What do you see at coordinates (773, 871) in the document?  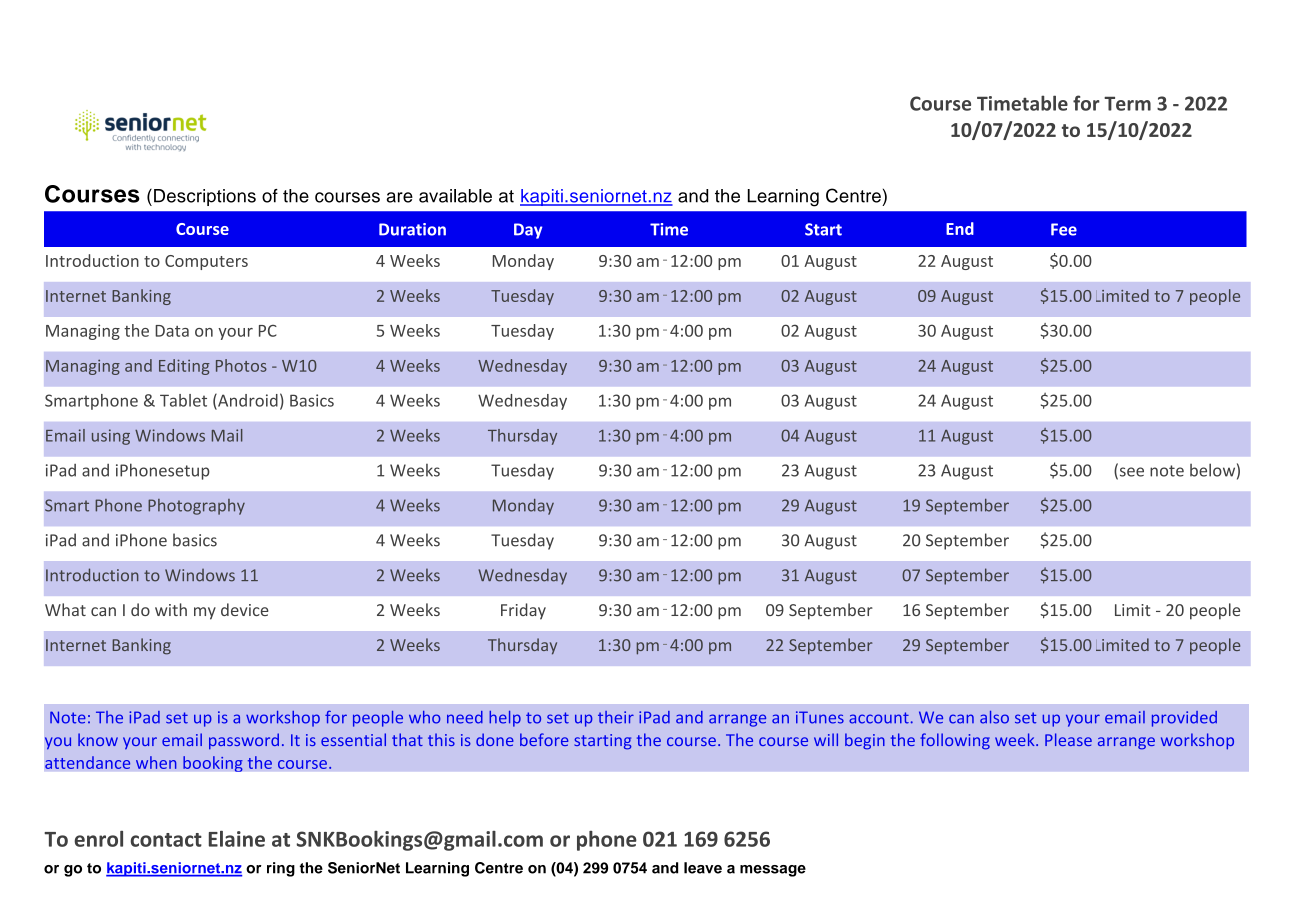 I see `message` at bounding box center [773, 871].
